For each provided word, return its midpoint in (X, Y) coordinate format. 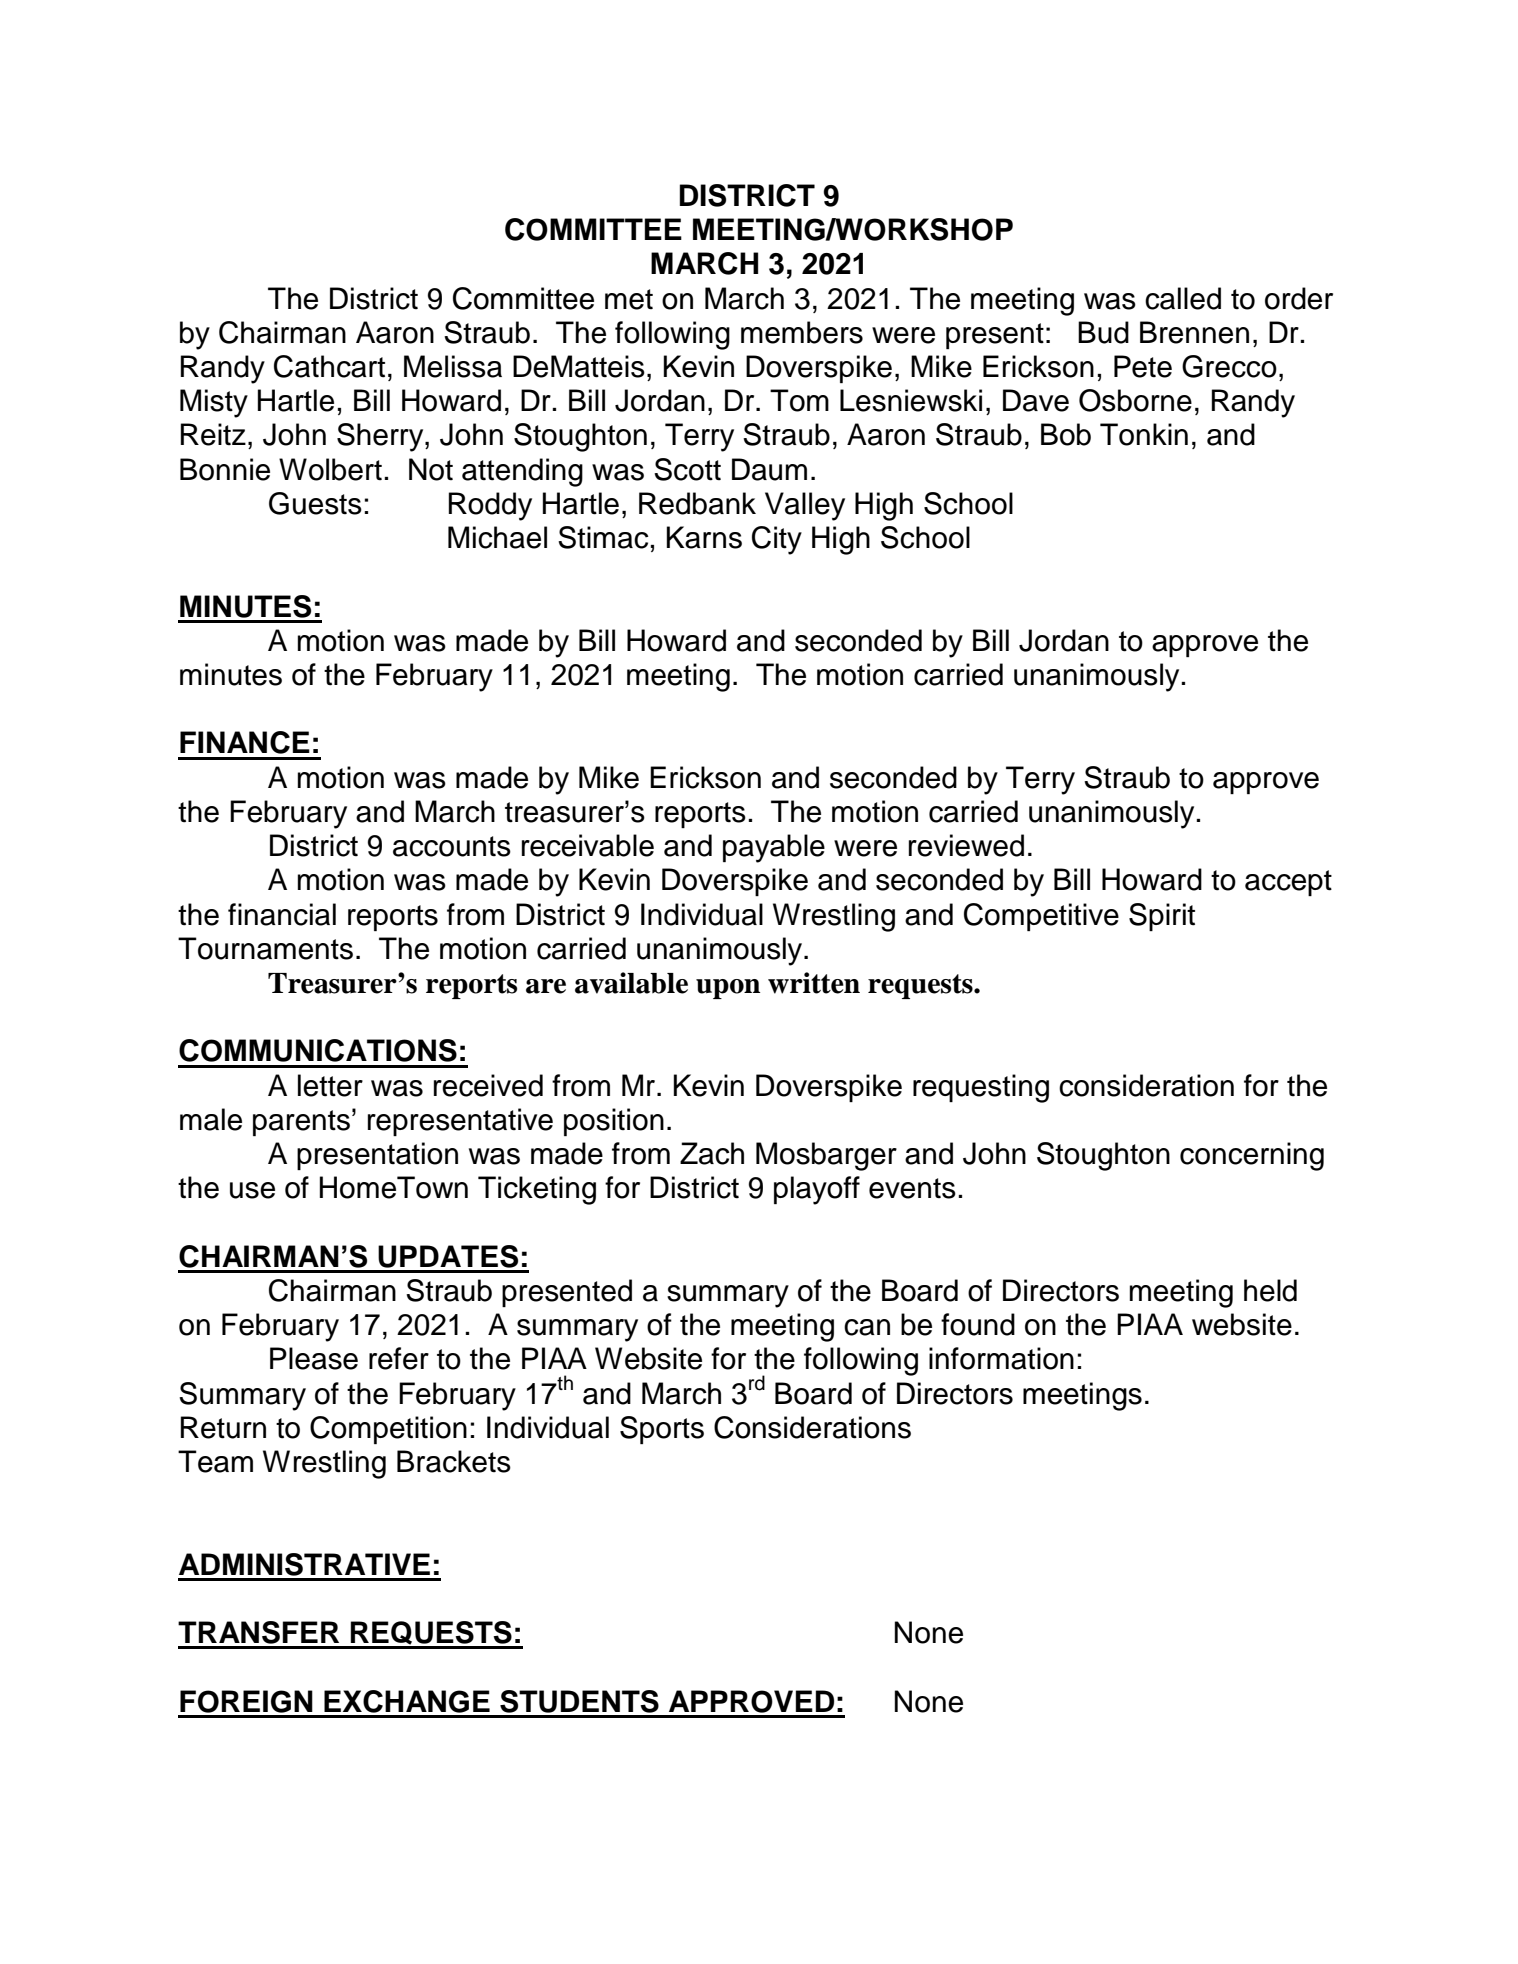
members (802, 332)
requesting (981, 1088)
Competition (388, 1430)
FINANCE (245, 742)
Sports (662, 1430)
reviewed (966, 845)
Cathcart (329, 366)
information (1001, 1358)
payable (774, 848)
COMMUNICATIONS (318, 1050)
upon (728, 989)
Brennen (1194, 332)
